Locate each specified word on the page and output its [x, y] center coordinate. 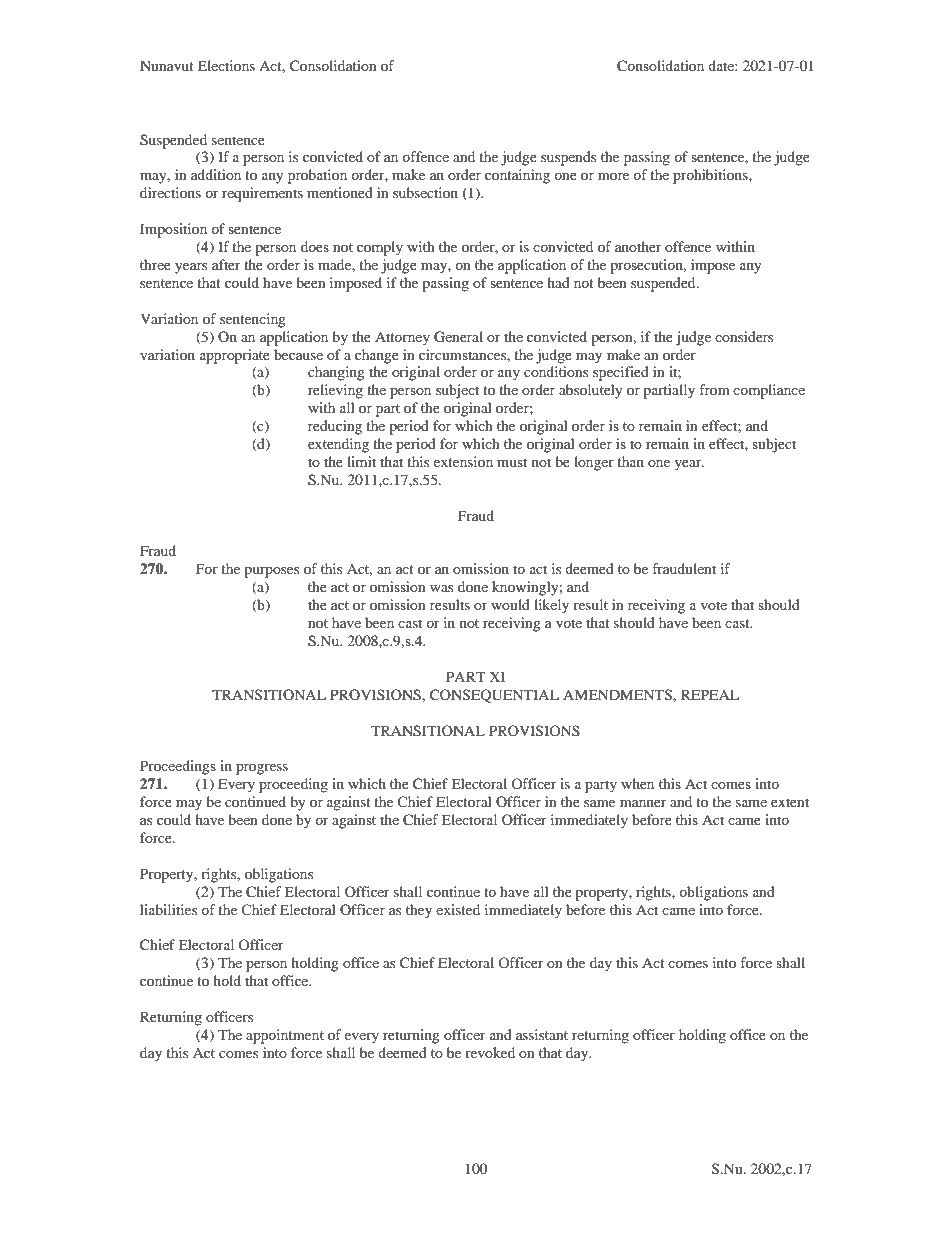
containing [517, 176]
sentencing [253, 320]
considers [744, 336]
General [458, 337]
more [613, 176]
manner [643, 803]
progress [262, 769]
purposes [271, 572]
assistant [542, 1034]
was [441, 588]
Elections [226, 65]
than [630, 461]
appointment [285, 1036]
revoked [490, 1052]
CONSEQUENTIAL [494, 696]
